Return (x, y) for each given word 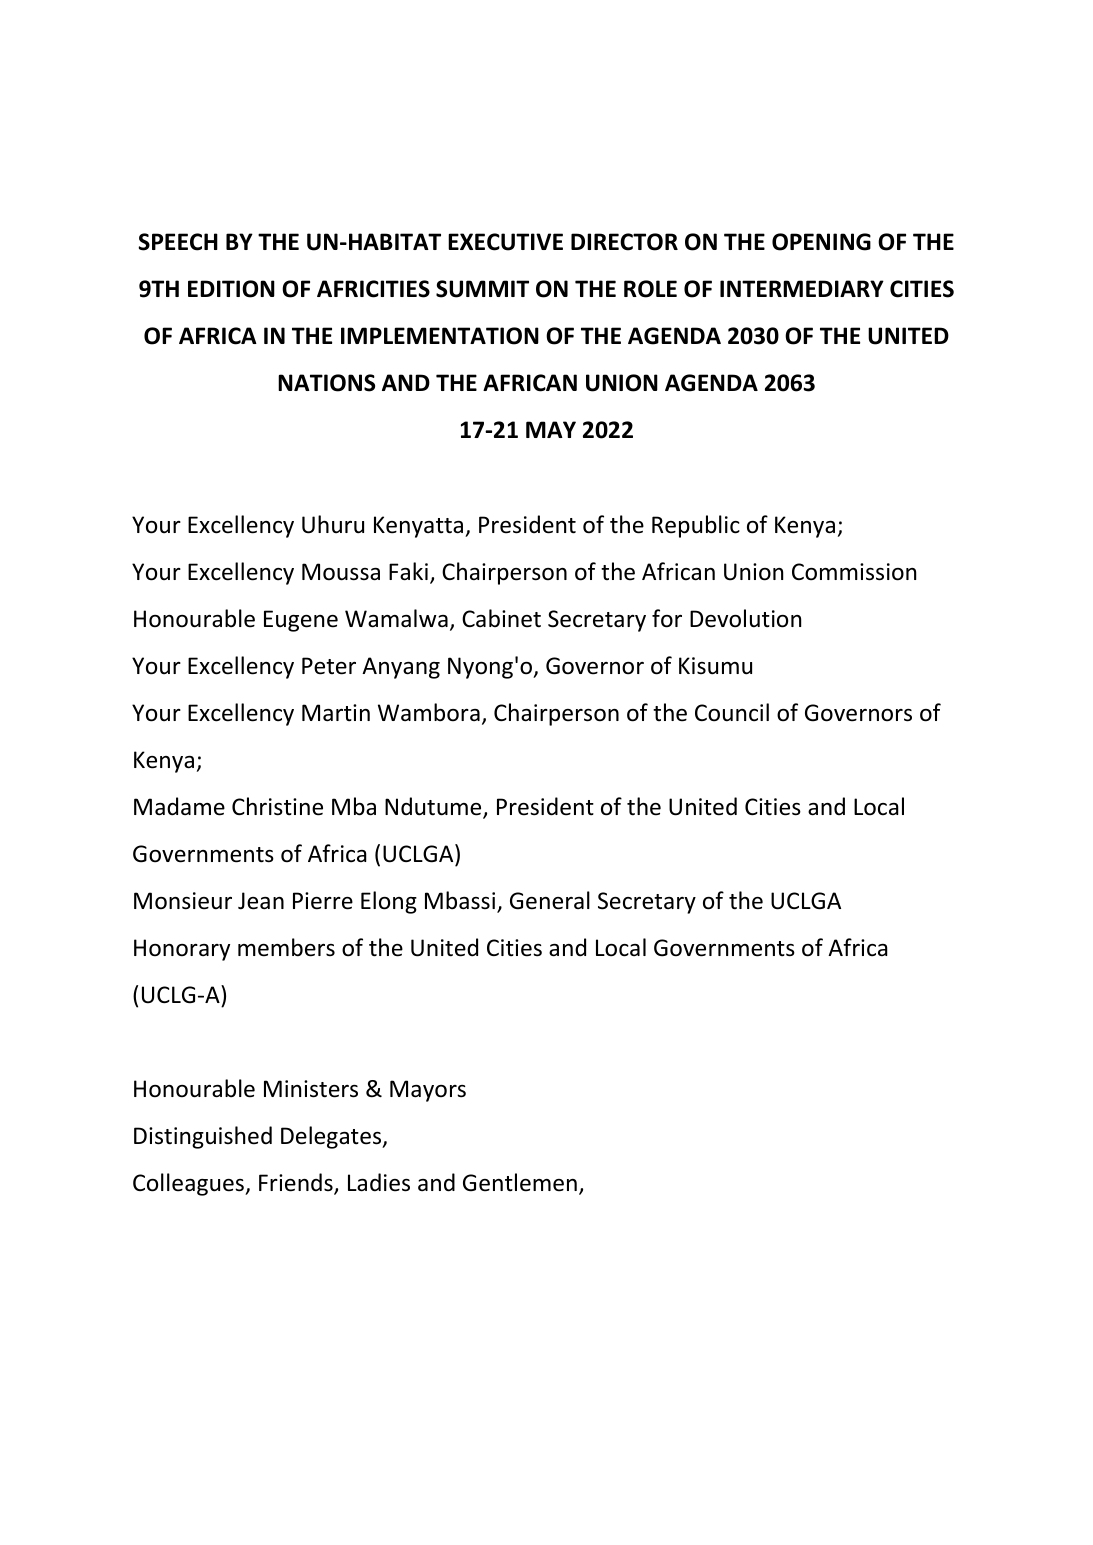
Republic (696, 526)
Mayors (428, 1091)
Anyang (401, 668)
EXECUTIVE (505, 242)
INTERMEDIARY (802, 288)
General (550, 900)
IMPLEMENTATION (440, 336)
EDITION (231, 289)
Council (732, 712)
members (286, 947)
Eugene (301, 621)
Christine (277, 806)
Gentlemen (520, 1182)
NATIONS (326, 383)
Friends (297, 1183)
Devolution (745, 618)
